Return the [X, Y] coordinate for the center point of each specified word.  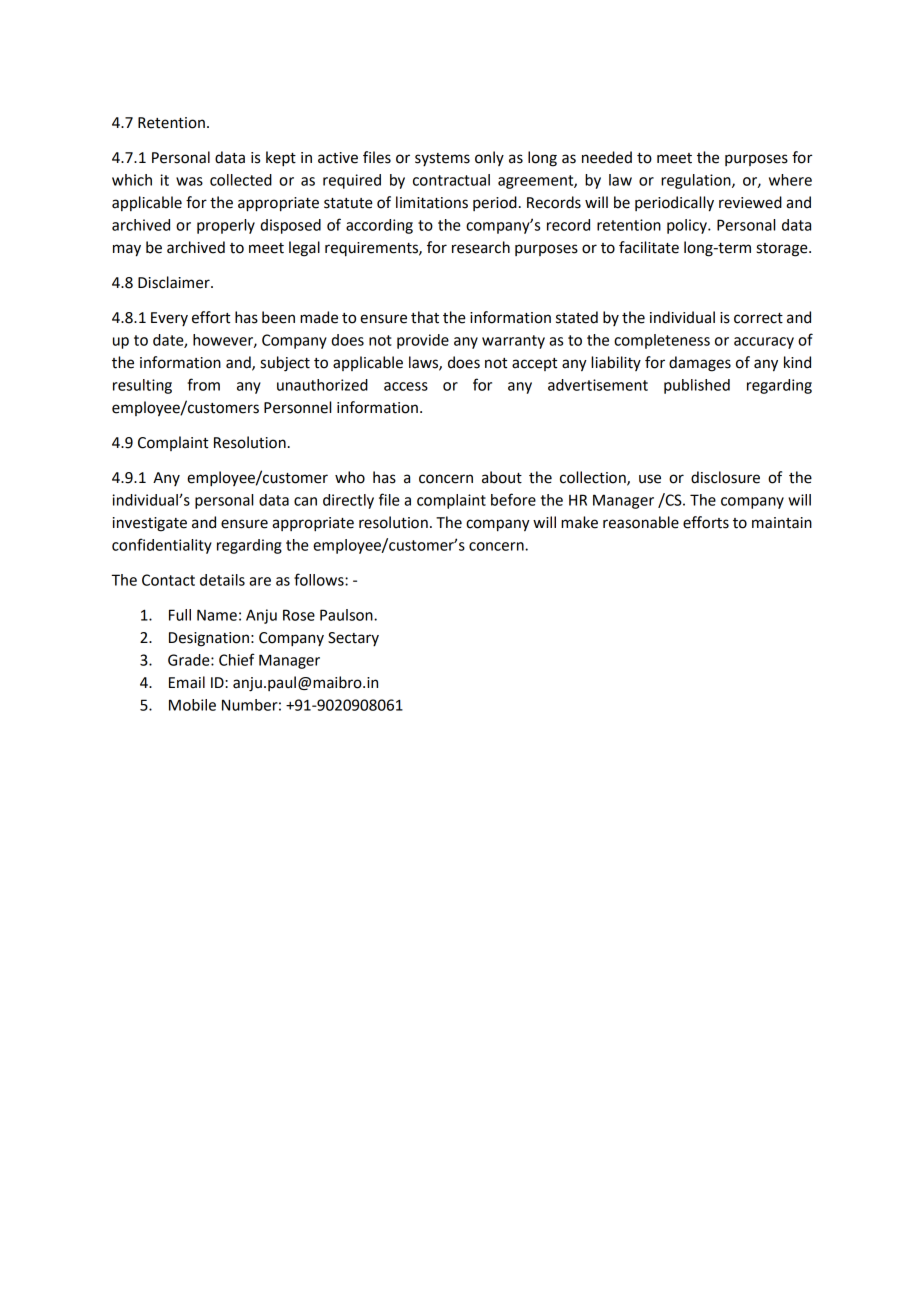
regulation [697, 181]
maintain [782, 523]
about [502, 477]
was [189, 181]
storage [783, 250]
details [222, 580]
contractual [451, 180]
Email [187, 682]
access [406, 386]
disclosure [725, 477]
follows [320, 579]
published [697, 386]
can [305, 501]
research [481, 247]
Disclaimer [175, 282]
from [203, 384]
